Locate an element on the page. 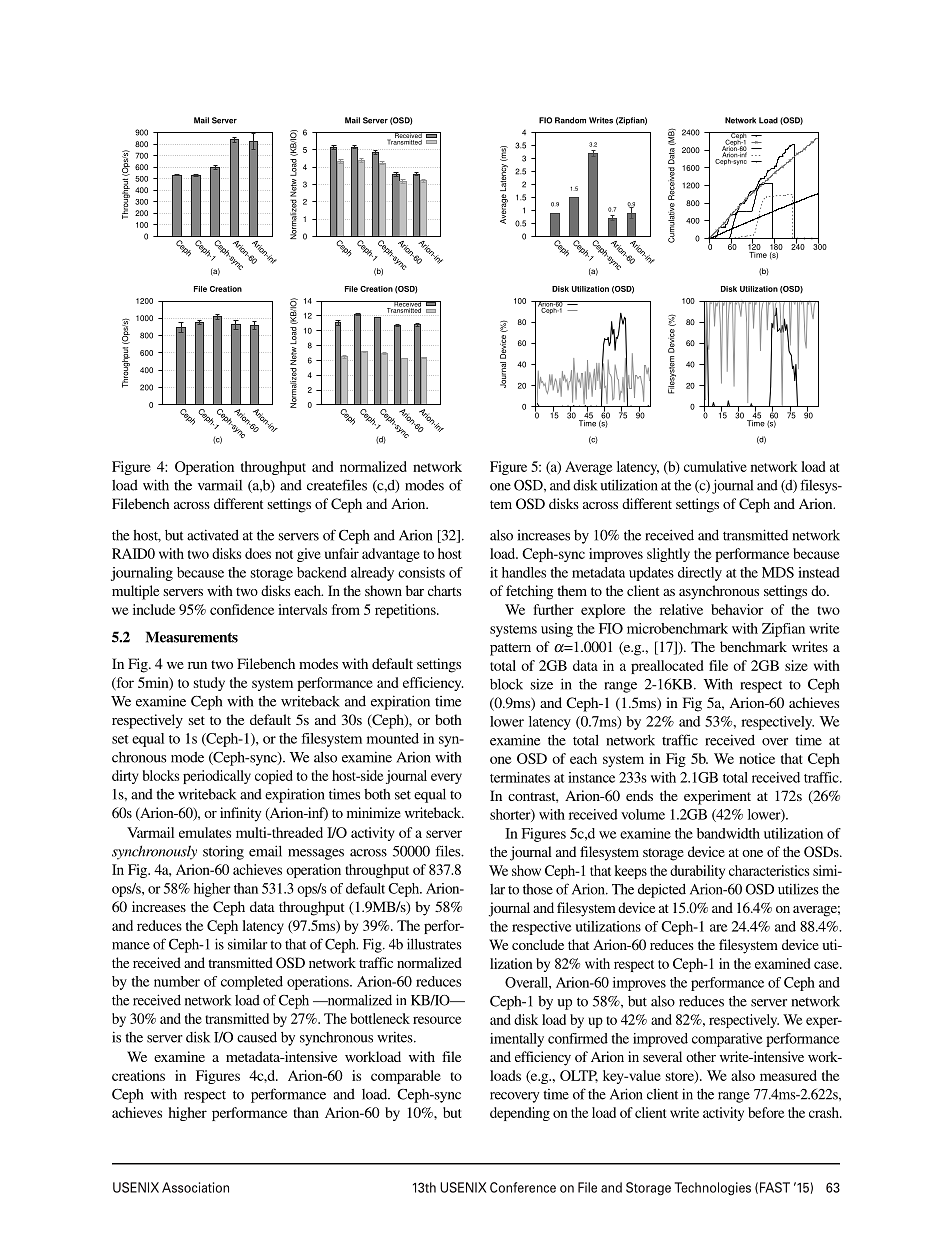  does is located at coordinates (258, 553).
